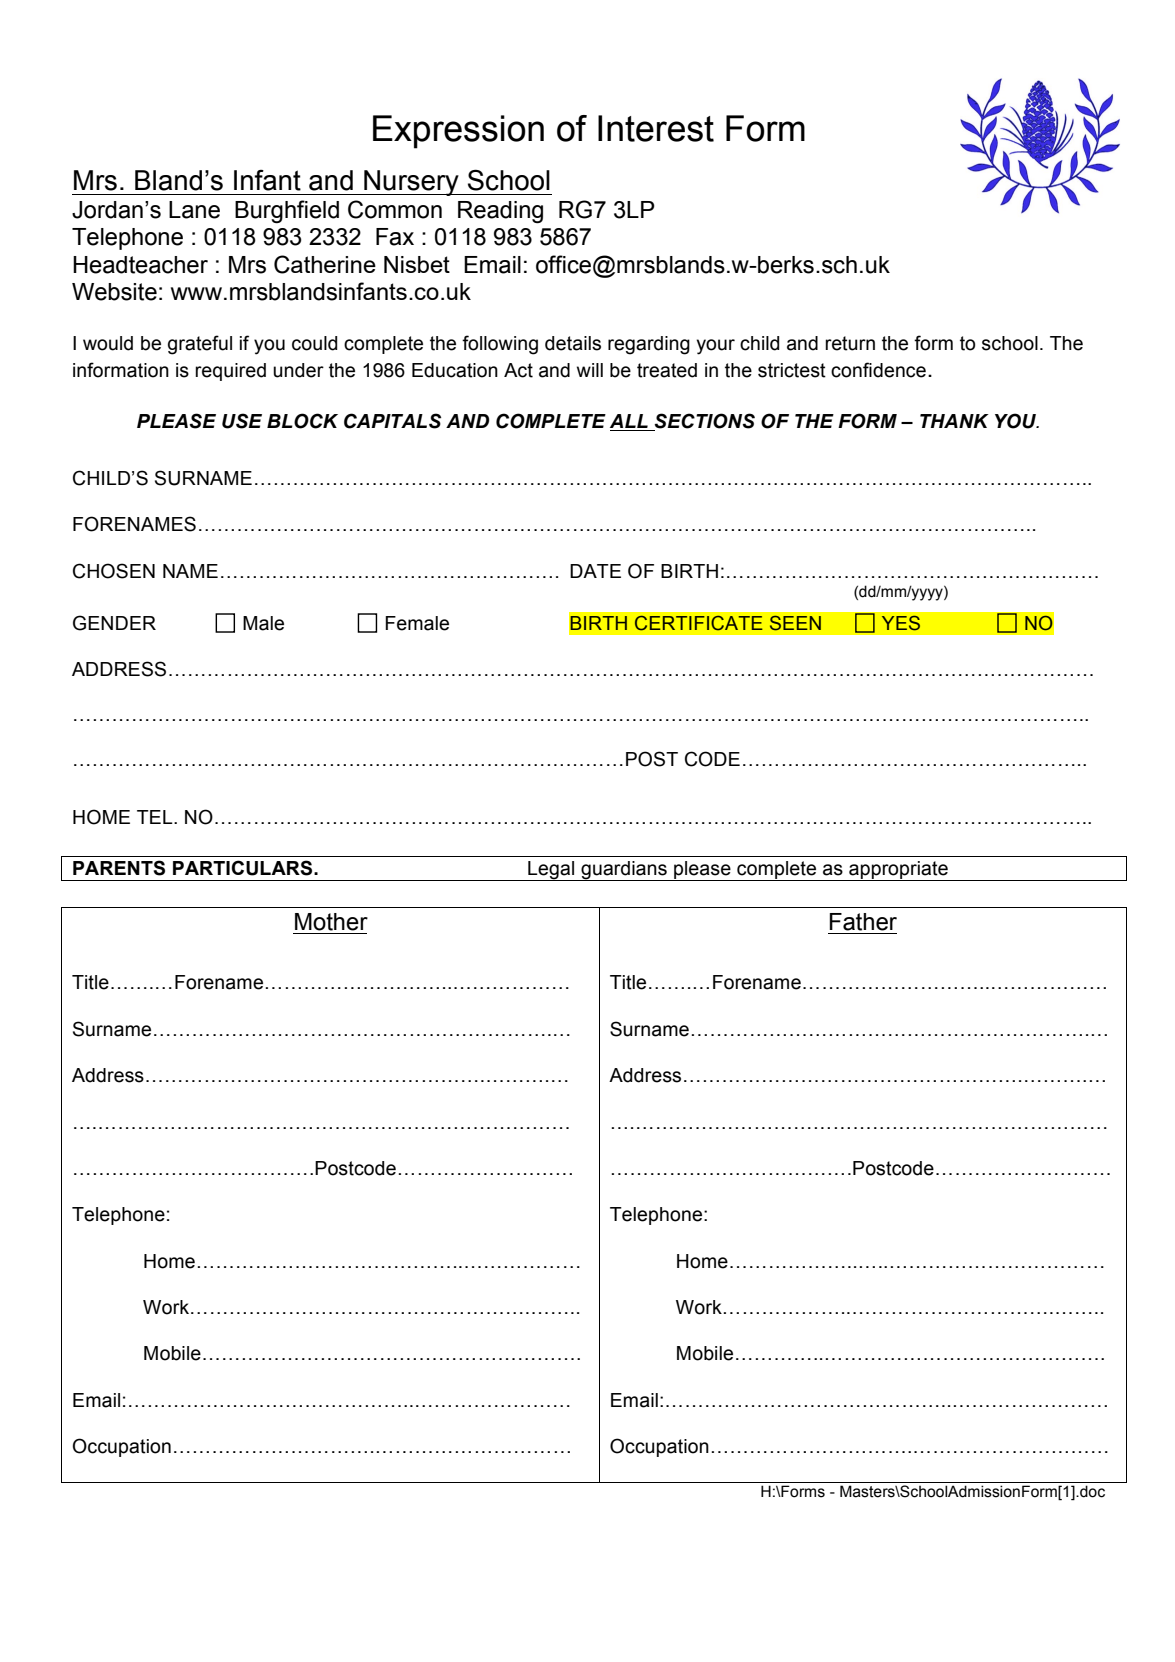 The image size is (1175, 1662). I want to click on return, so click(850, 343).
